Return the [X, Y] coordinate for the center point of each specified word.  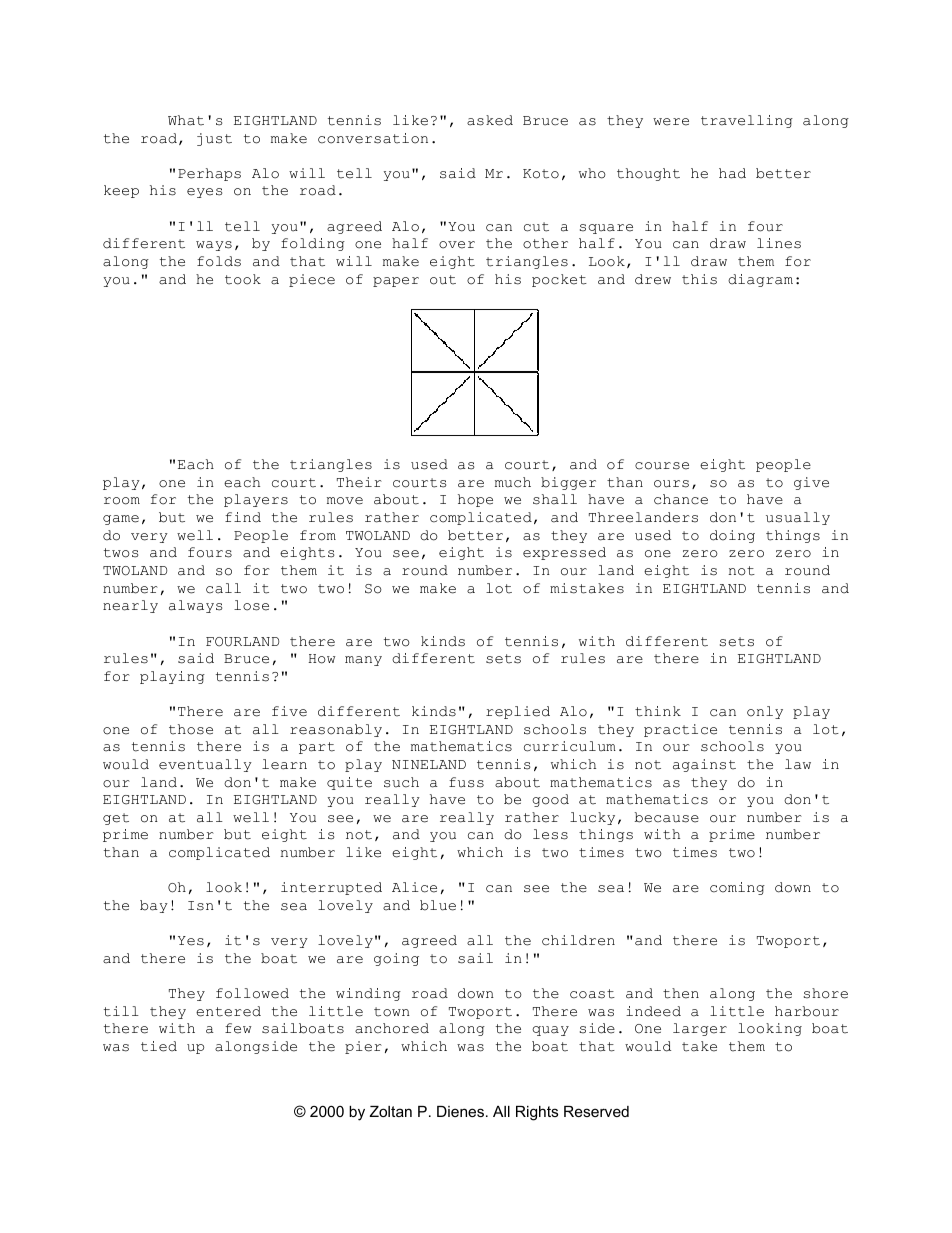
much [513, 482]
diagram [760, 280]
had [732, 173]
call [223, 588]
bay [154, 906]
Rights [537, 1113]
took [243, 279]
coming [737, 888]
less [550, 834]
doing [732, 536]
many [363, 661]
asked [490, 120]
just [214, 139]
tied [159, 1046]
